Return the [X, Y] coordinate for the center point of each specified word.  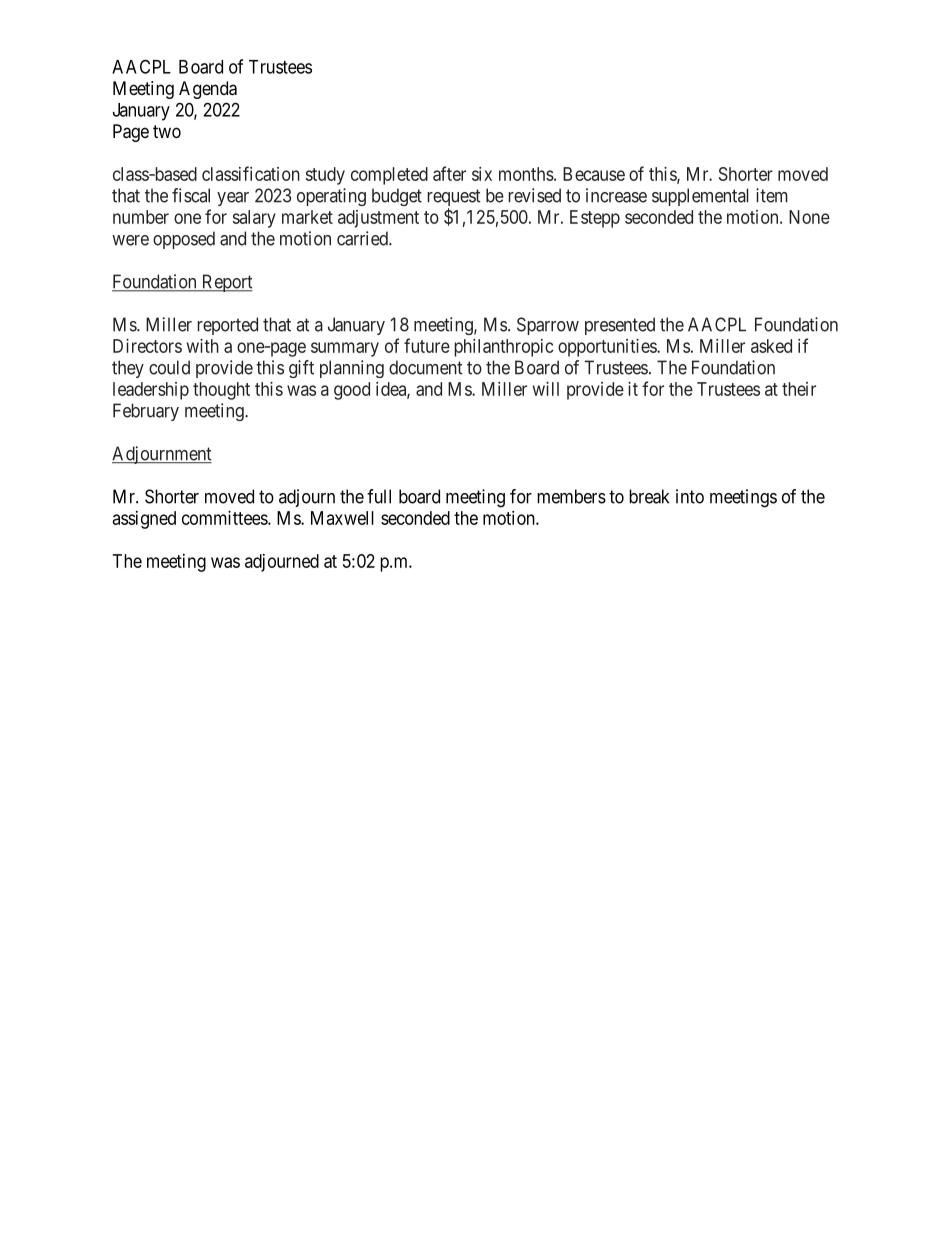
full [379, 496]
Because [594, 174]
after [449, 173]
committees [225, 518]
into [690, 496]
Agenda [208, 90]
